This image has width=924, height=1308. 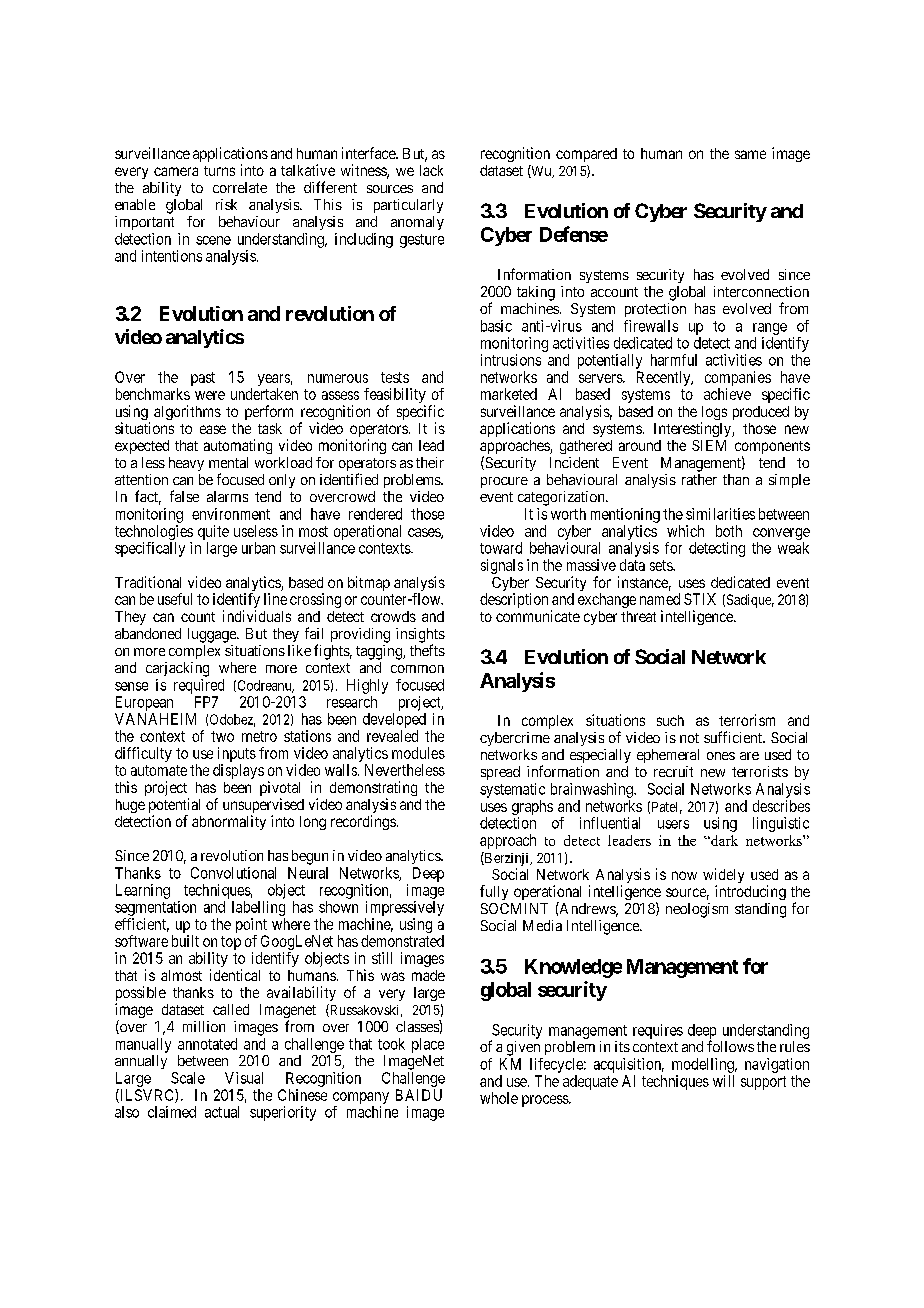 I want to click on logs, so click(x=714, y=414).
